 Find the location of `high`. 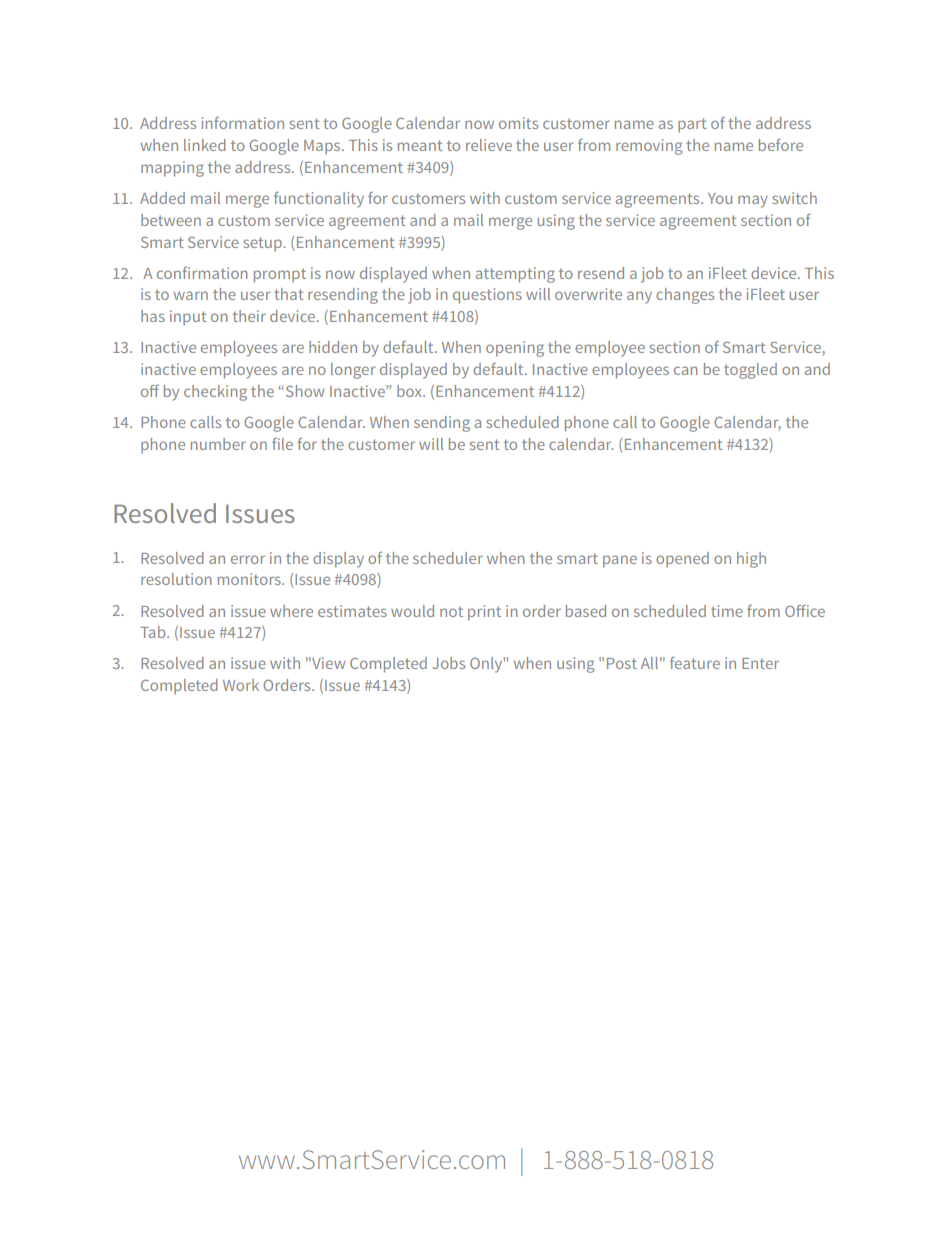

high is located at coordinates (751, 560).
